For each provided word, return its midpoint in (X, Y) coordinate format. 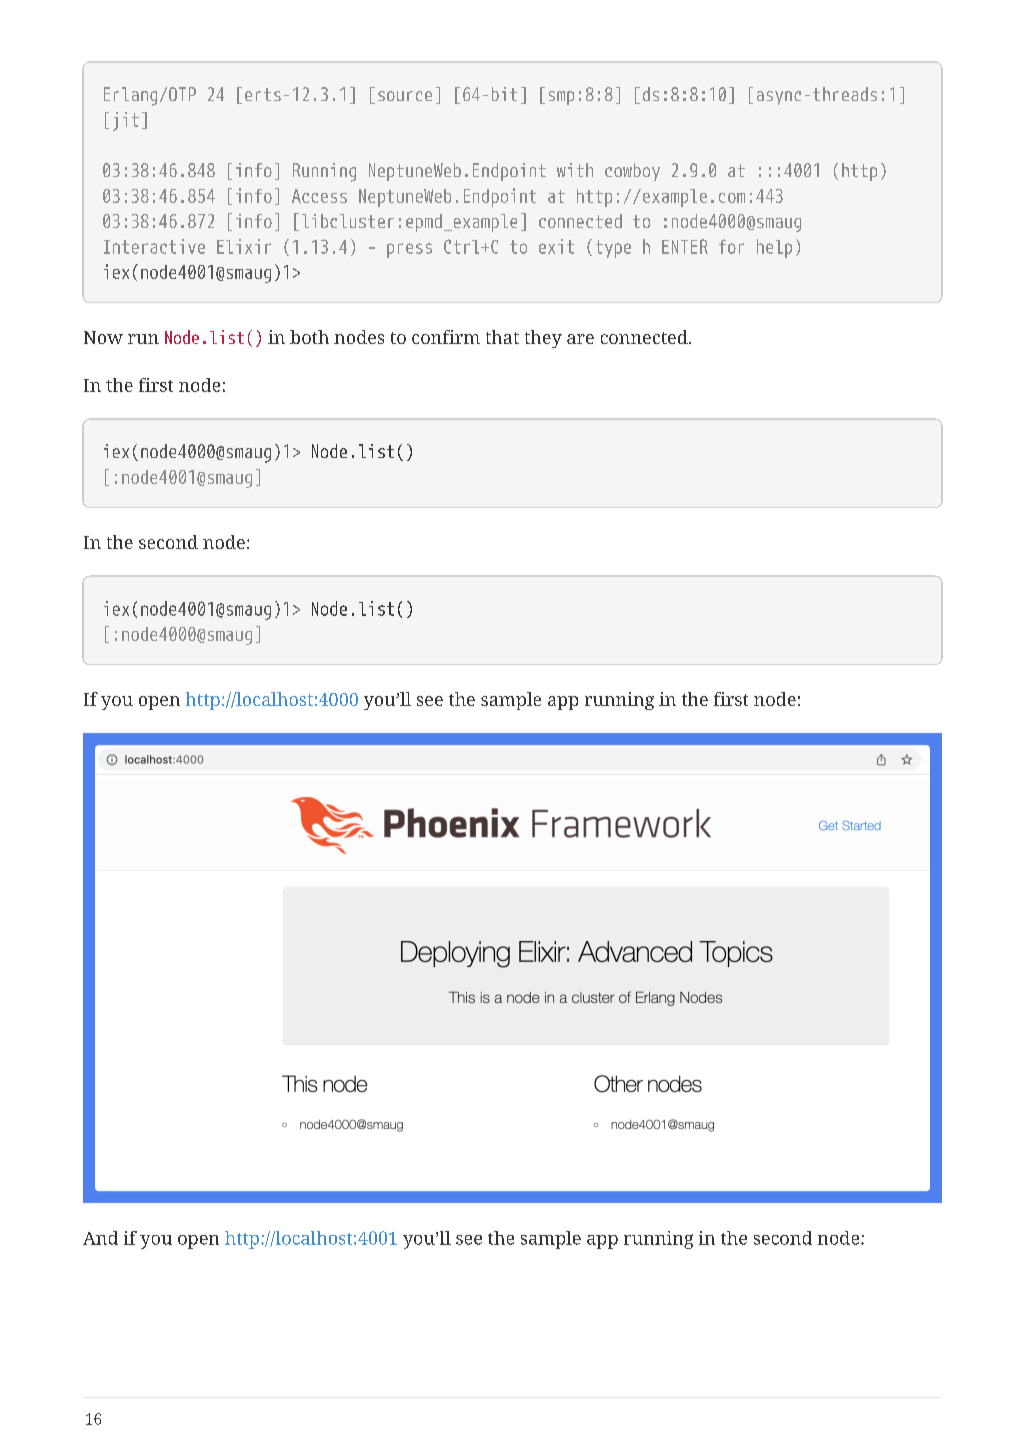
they (543, 339)
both (309, 337)
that (502, 337)
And (100, 1238)
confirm (446, 337)
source (405, 96)
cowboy (632, 172)
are (580, 339)
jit (126, 121)
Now (103, 337)
